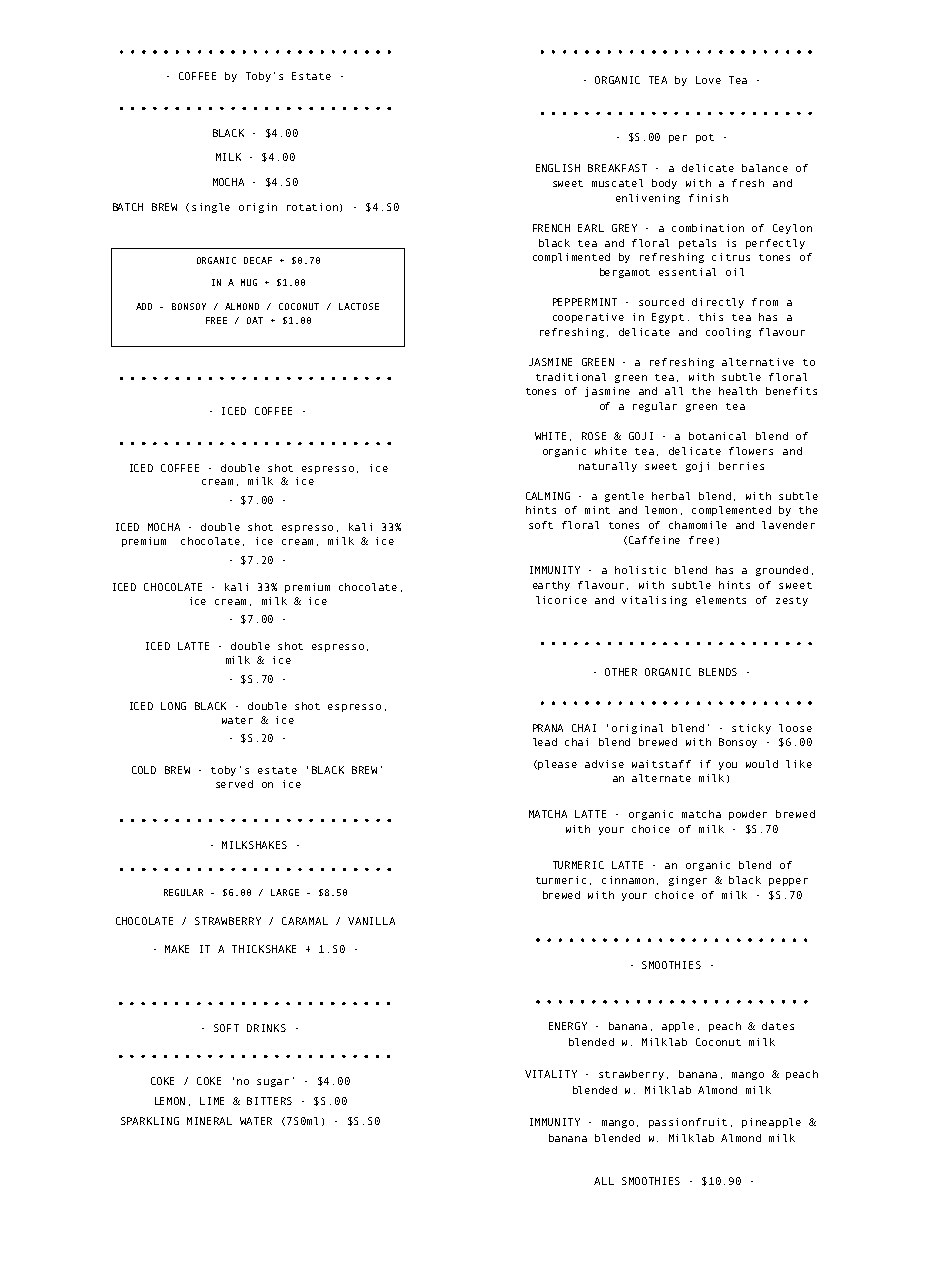 This screenshot has width=952, height=1270. I want to click on cooling, so click(728, 333).
